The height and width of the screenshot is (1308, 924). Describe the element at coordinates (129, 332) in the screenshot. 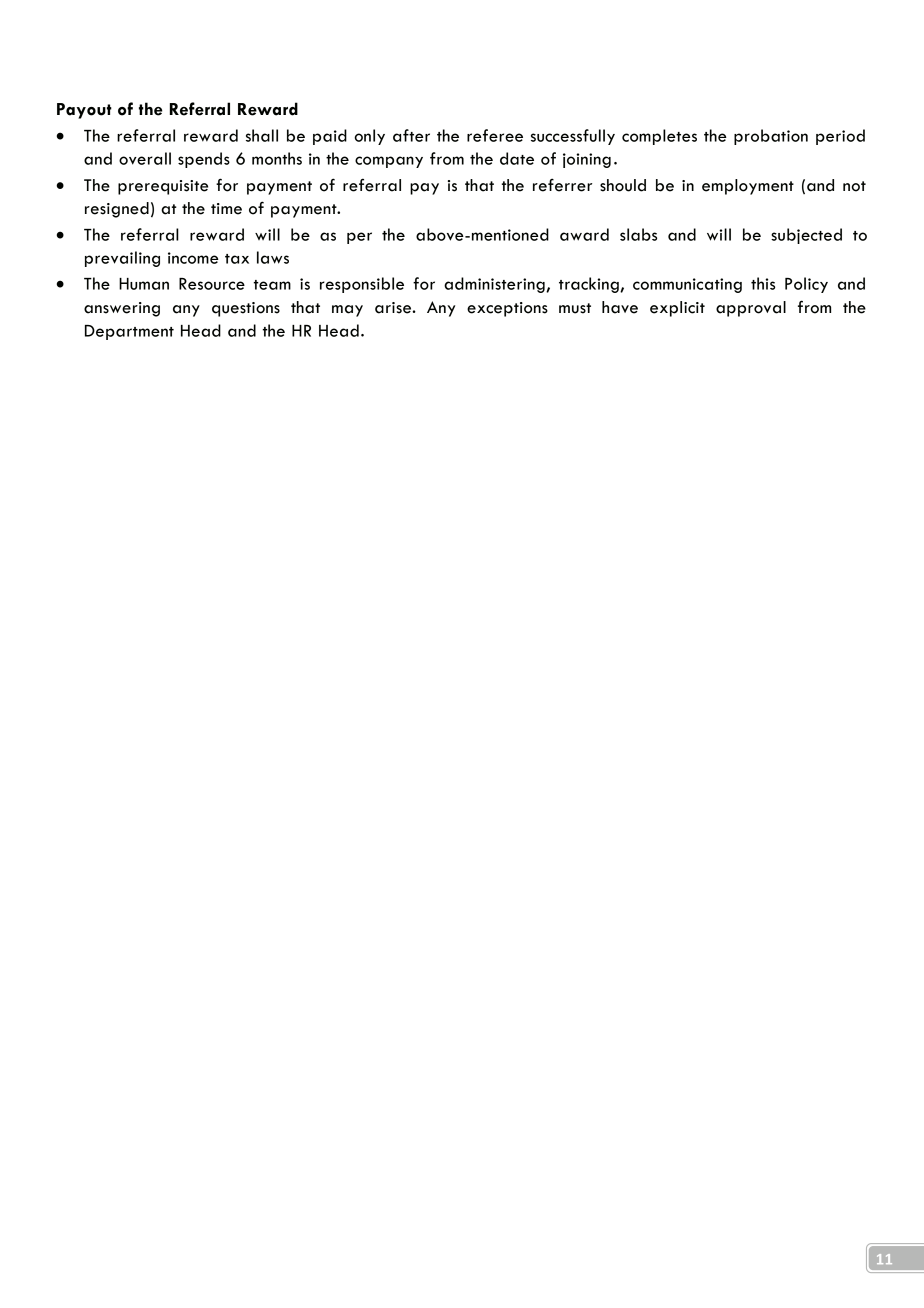

I see `Department` at that location.
